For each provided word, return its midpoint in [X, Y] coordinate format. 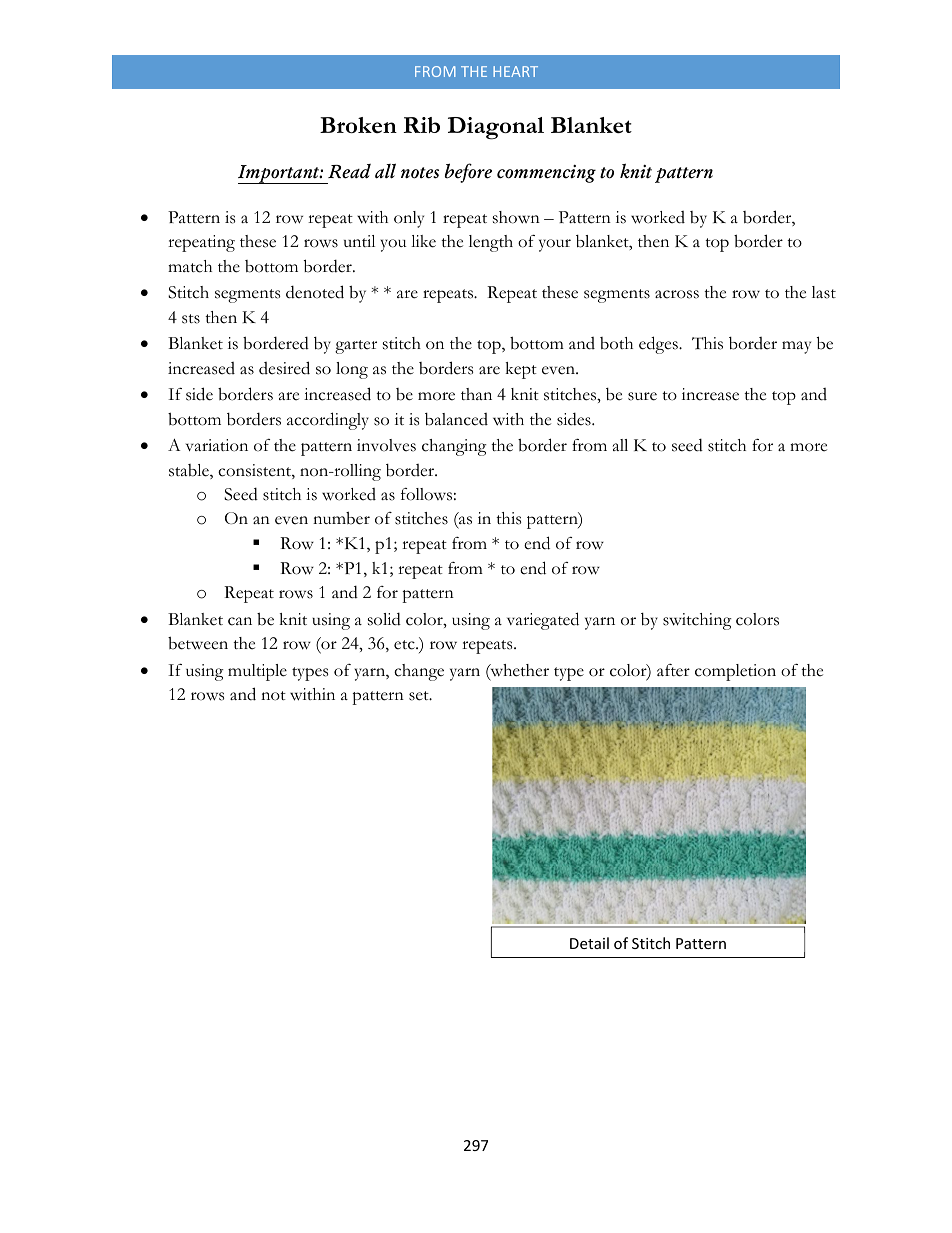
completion [735, 672]
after [673, 670]
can [240, 621]
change [419, 672]
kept [521, 370]
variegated [543, 621]
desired [284, 368]
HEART [515, 71]
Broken [358, 125]
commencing [546, 174]
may [796, 347]
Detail [589, 943]
